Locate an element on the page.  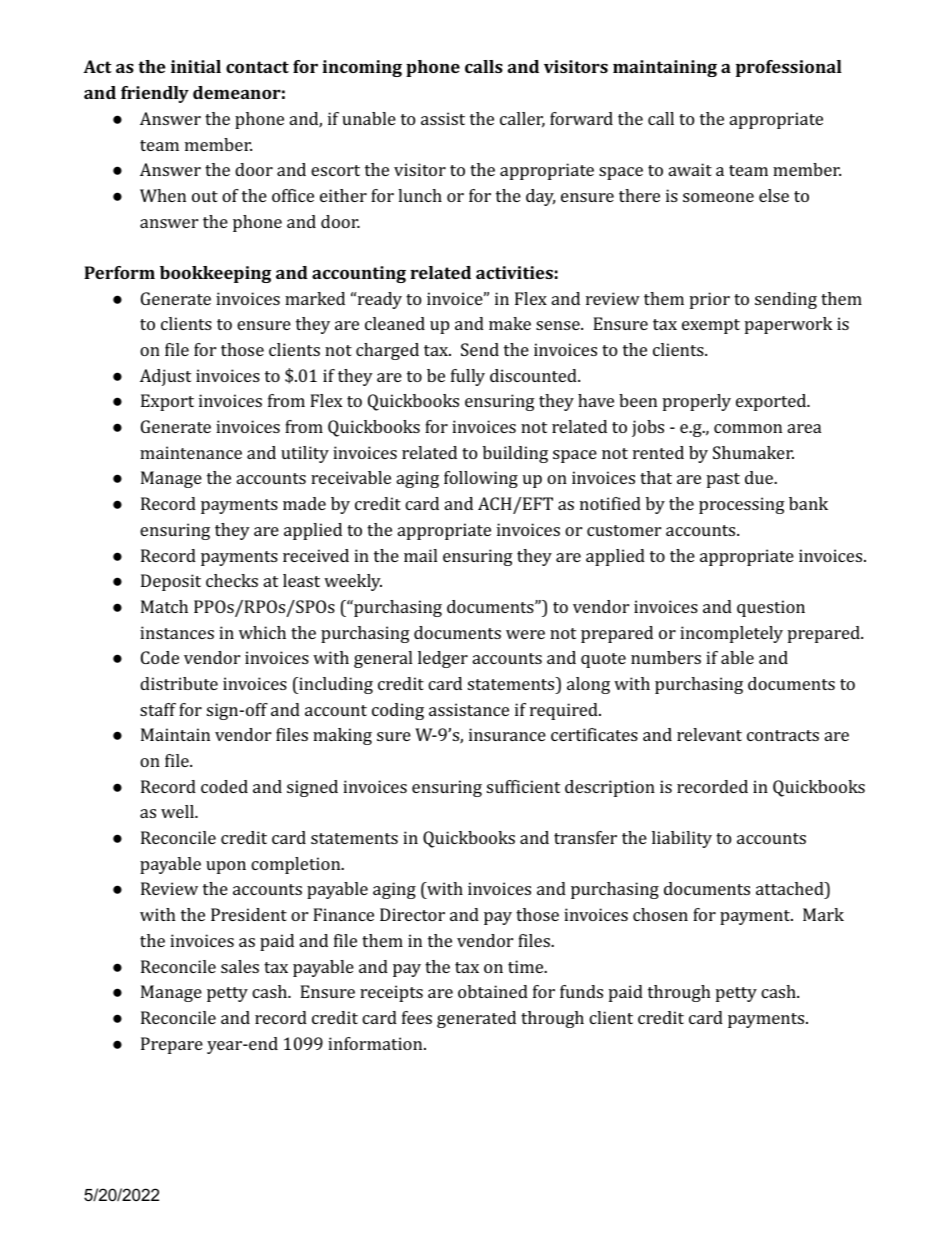
incoming is located at coordinates (362, 68).
